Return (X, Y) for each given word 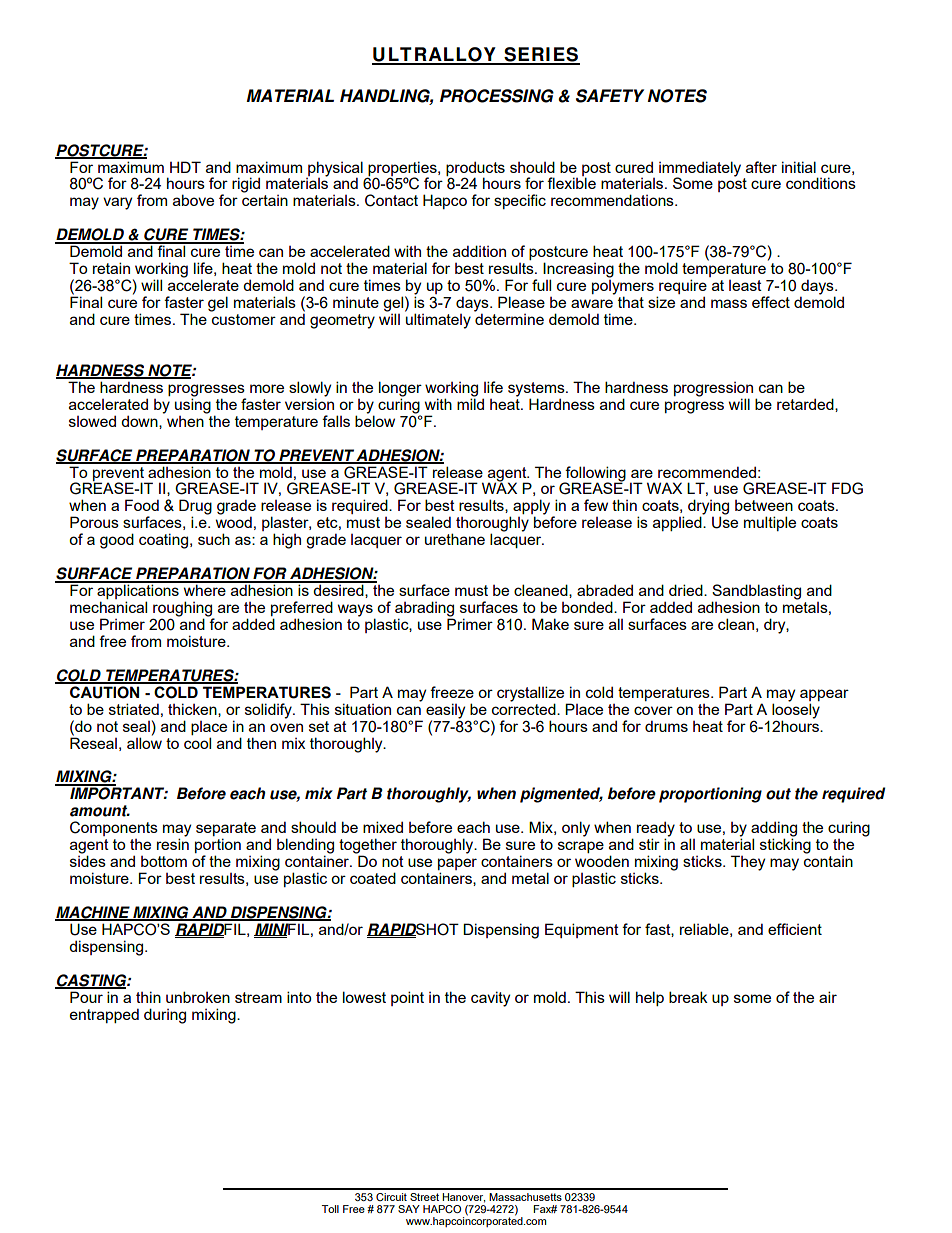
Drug (195, 508)
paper (457, 865)
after (761, 167)
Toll (330, 1209)
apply (533, 508)
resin (173, 843)
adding (774, 830)
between (764, 505)
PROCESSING (497, 96)
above (193, 200)
